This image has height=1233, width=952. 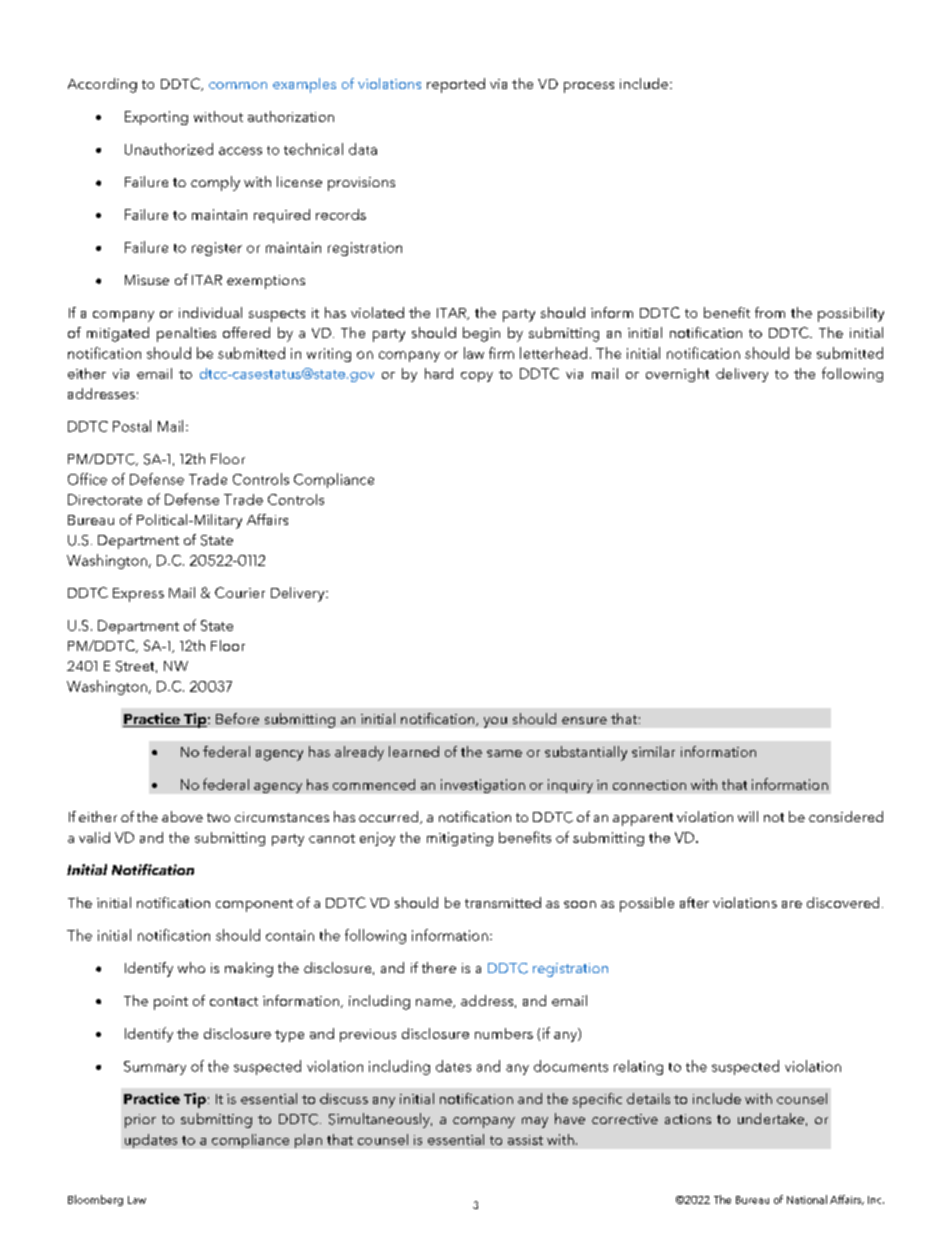 What do you see at coordinates (525, 1140) in the image?
I see `assist` at bounding box center [525, 1140].
